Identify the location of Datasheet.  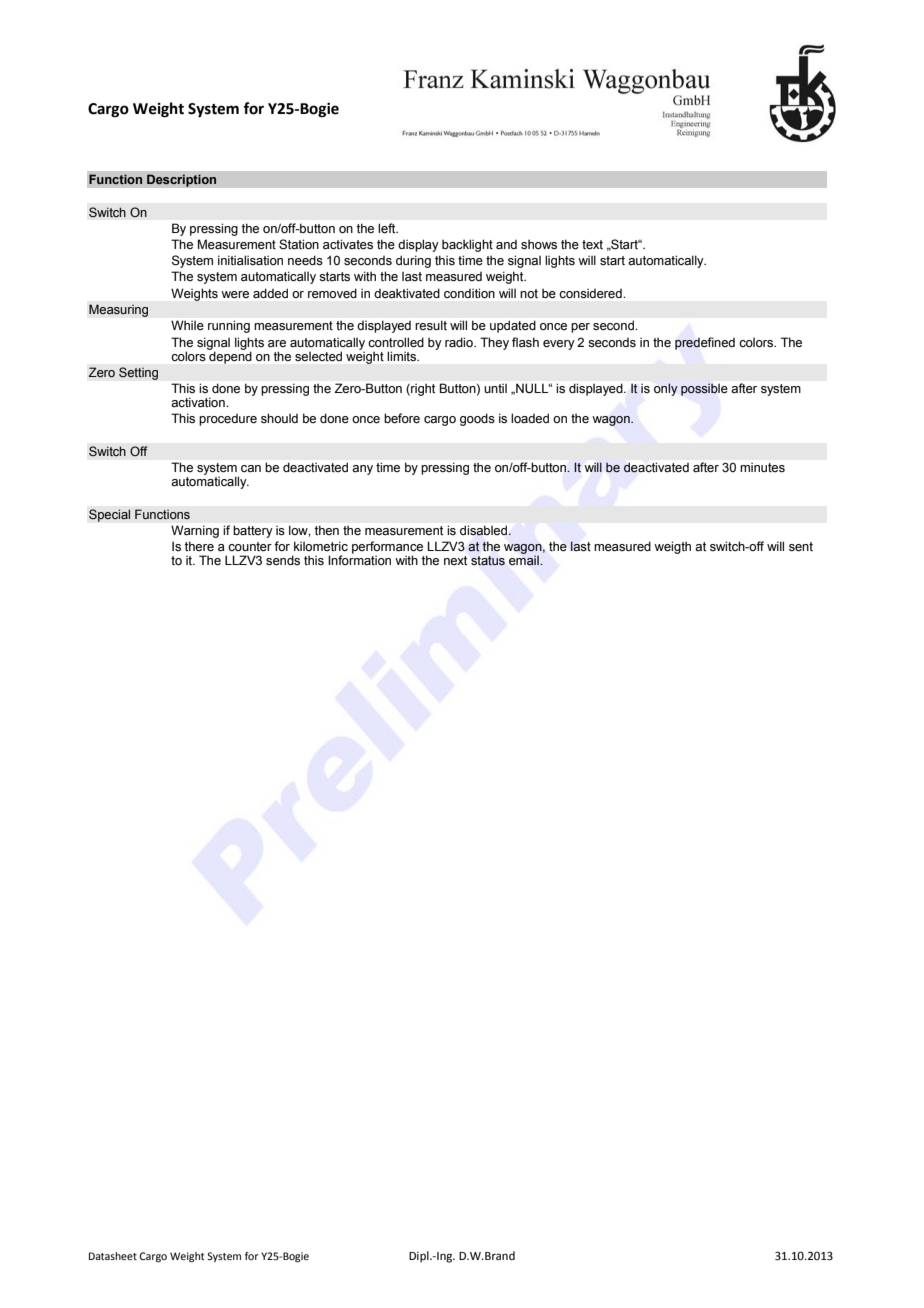
(113, 1256).
